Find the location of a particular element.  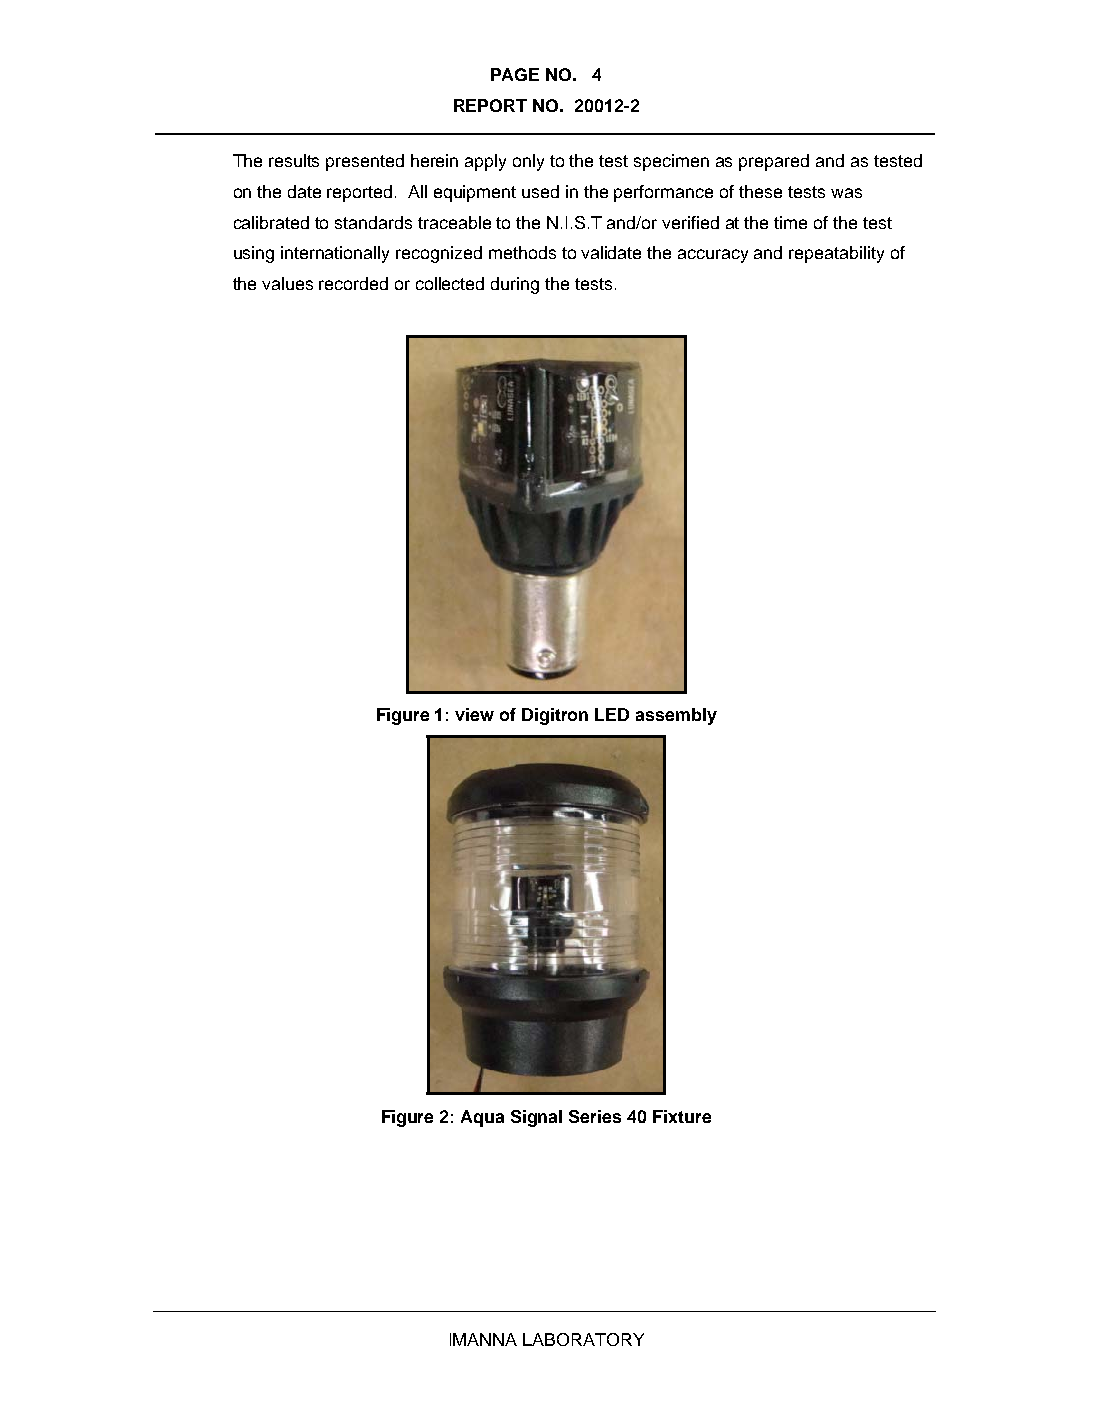

PAGE is located at coordinates (515, 74).
